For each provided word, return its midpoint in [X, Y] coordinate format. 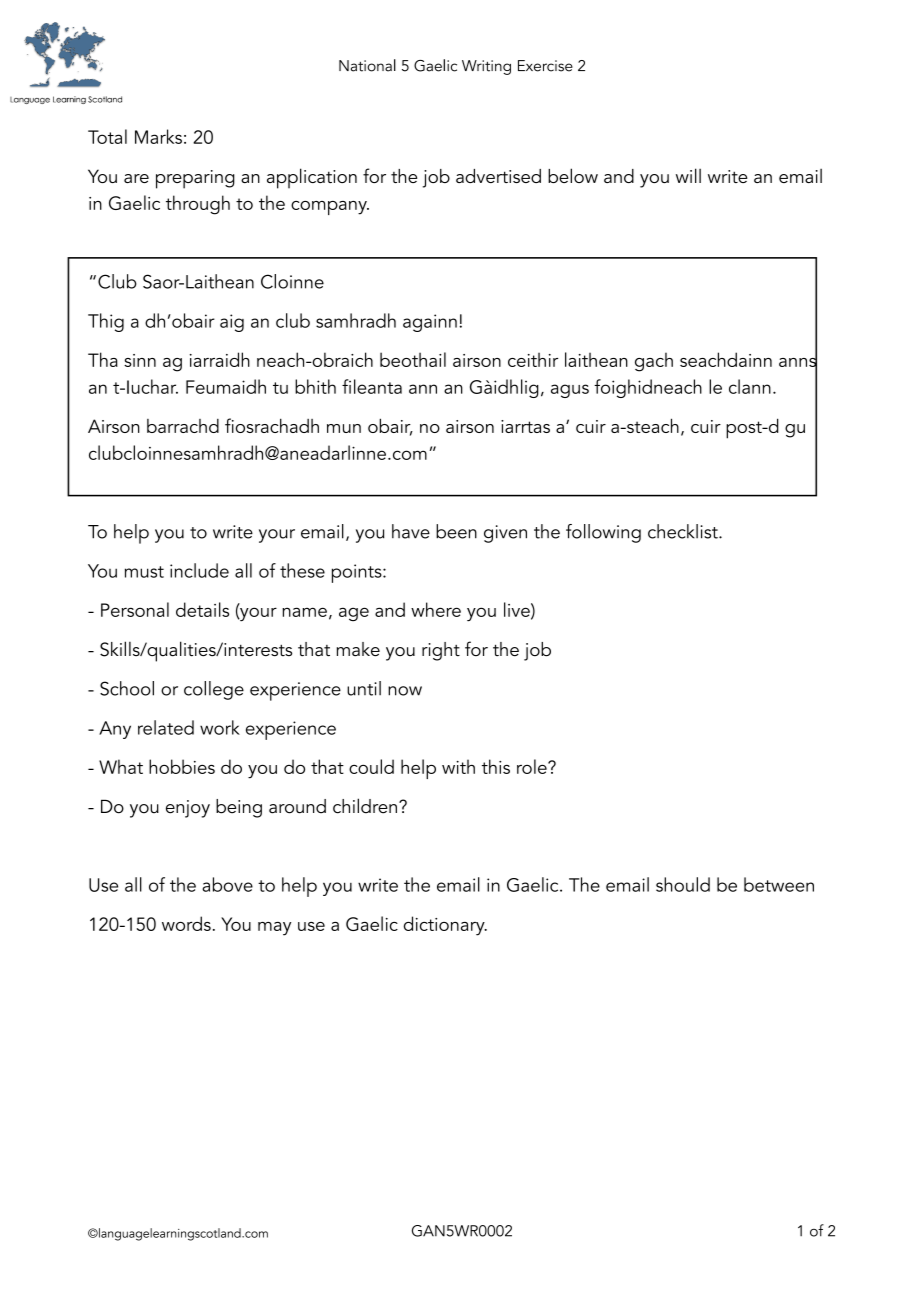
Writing [486, 67]
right [441, 651]
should [683, 884]
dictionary [445, 926]
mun [344, 428]
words [186, 923]
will [688, 175]
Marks [158, 136]
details [202, 609]
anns [798, 362]
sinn [140, 360]
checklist [684, 531]
